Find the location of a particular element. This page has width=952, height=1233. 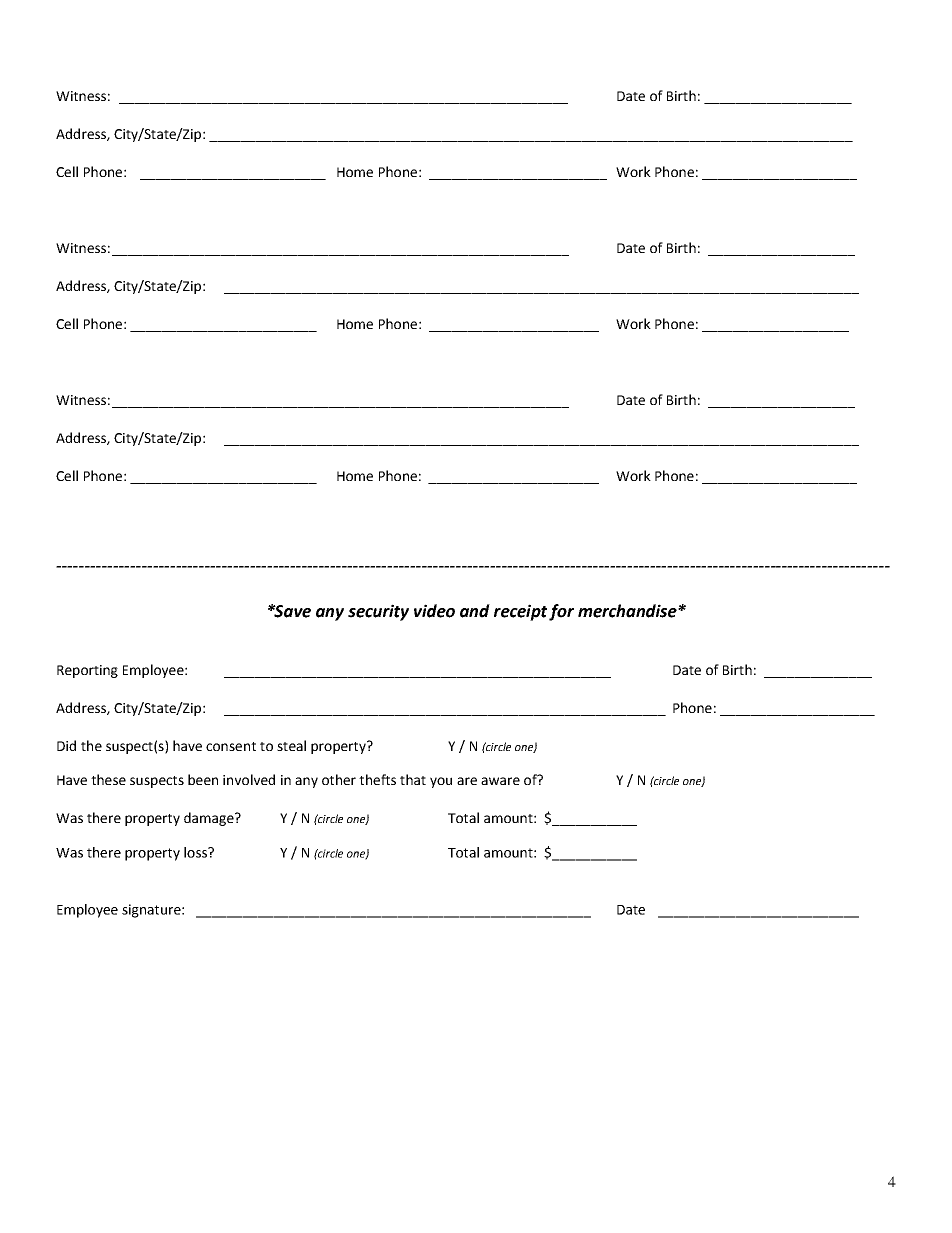

for is located at coordinates (561, 612).
